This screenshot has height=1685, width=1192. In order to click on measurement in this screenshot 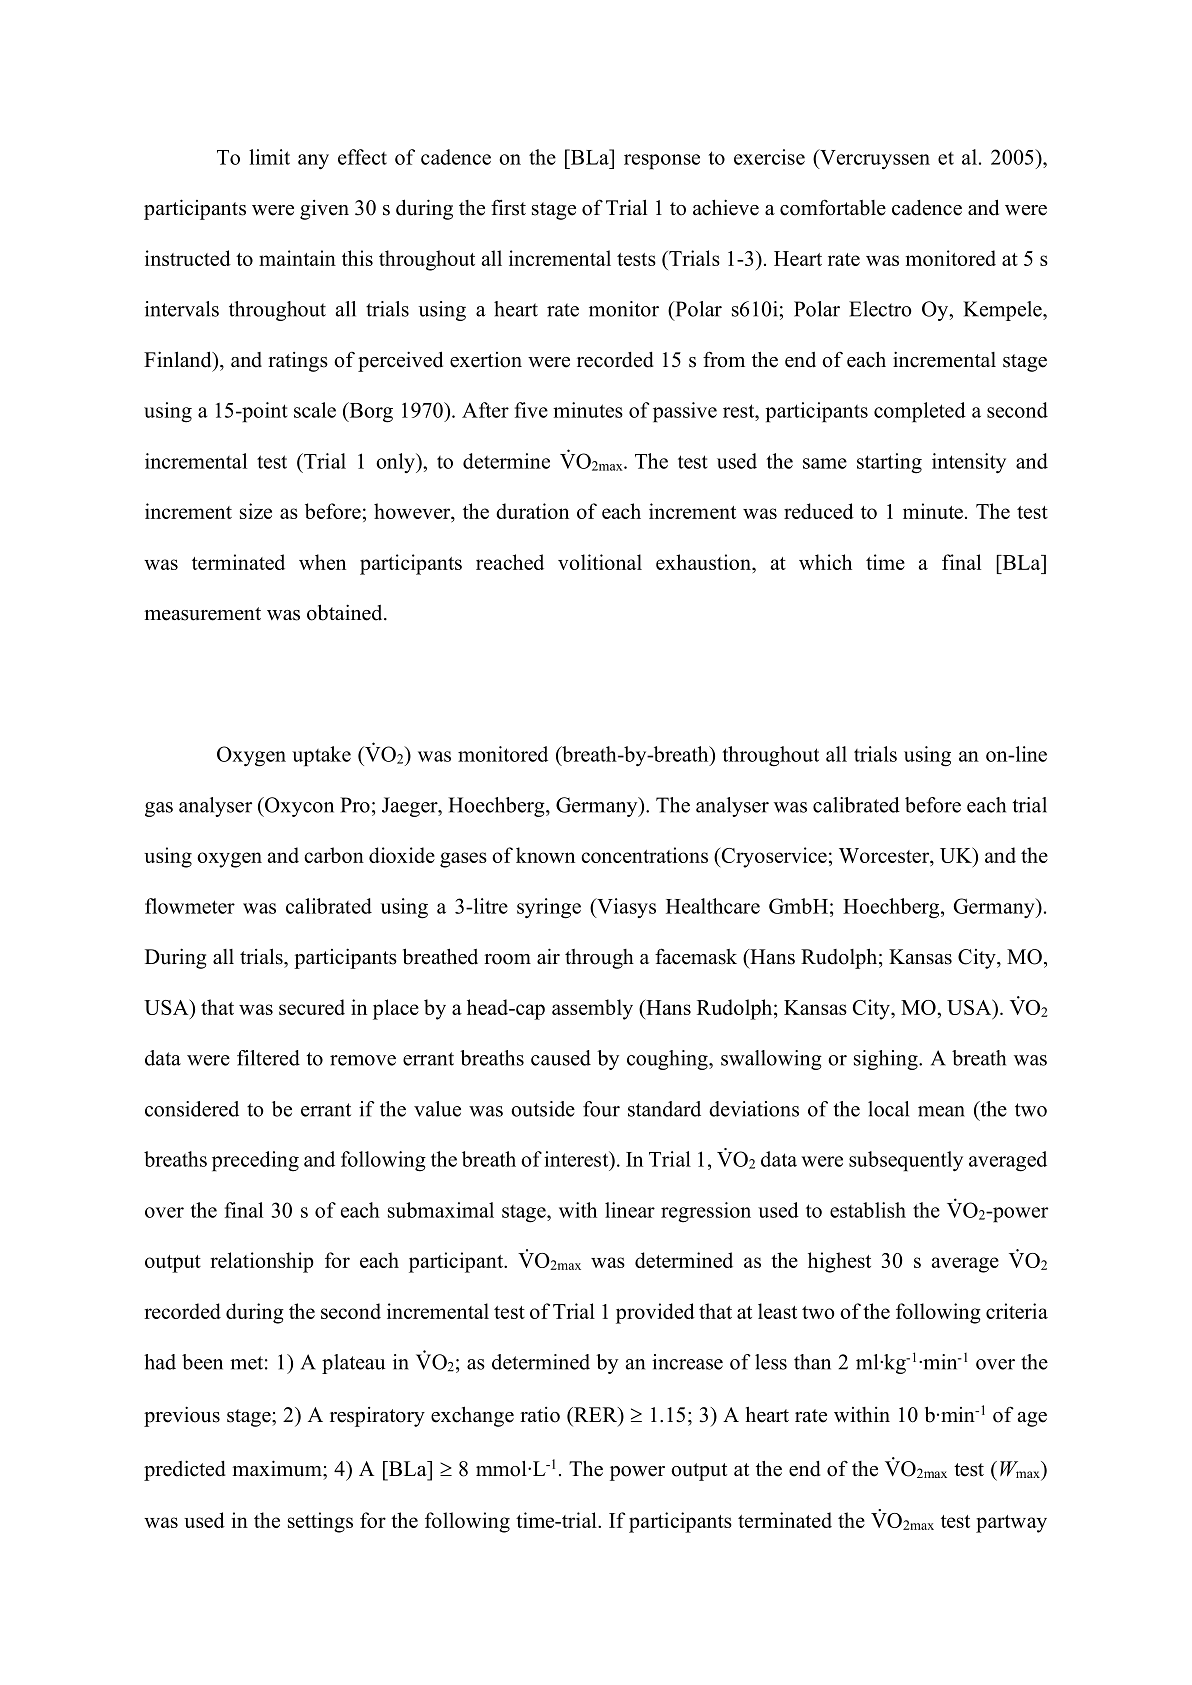, I will do `click(202, 614)`.
